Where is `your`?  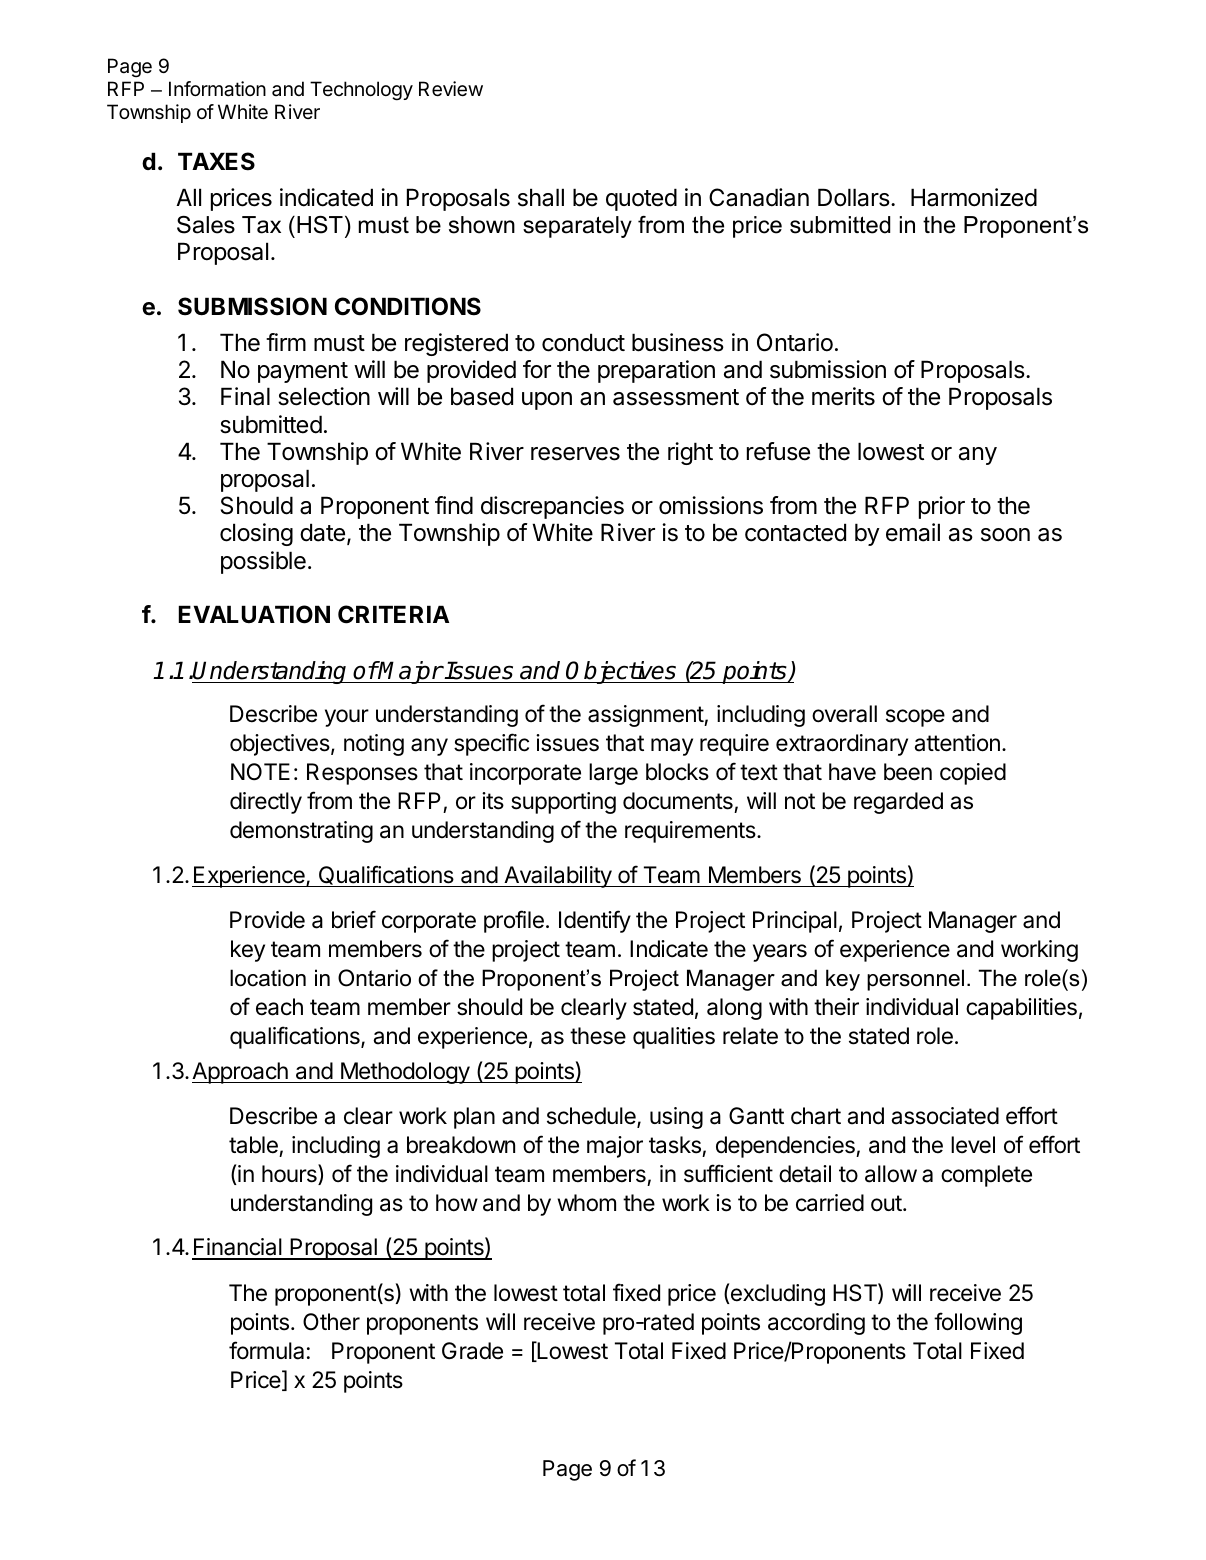 your is located at coordinates (347, 718).
